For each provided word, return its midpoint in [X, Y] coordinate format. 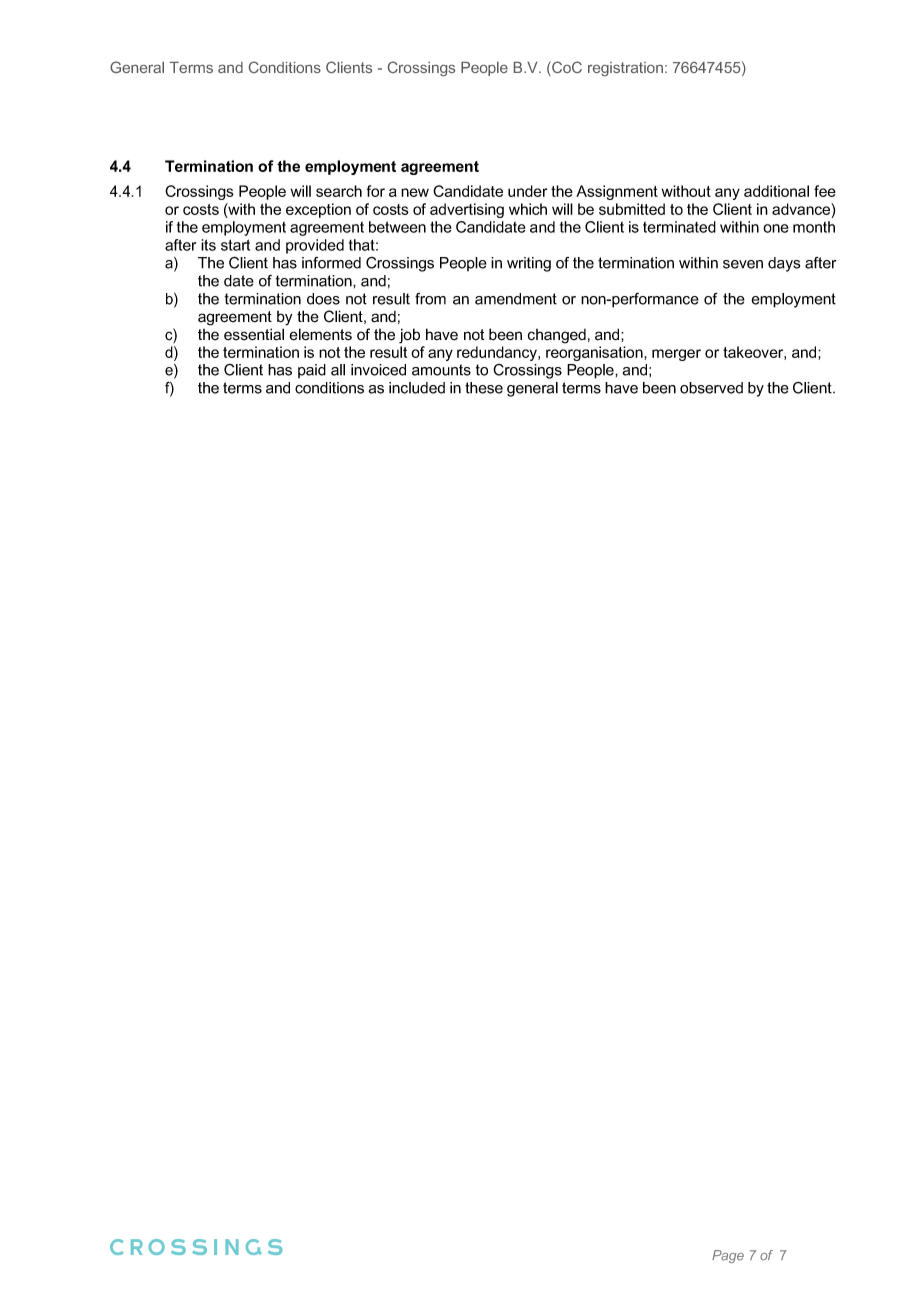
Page [728, 1256]
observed [711, 388]
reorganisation [595, 353]
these [484, 388]
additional [776, 191]
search [339, 191]
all [338, 370]
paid [312, 371]
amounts [441, 370]
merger [676, 355]
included [417, 388]
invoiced [378, 370]
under [527, 191]
